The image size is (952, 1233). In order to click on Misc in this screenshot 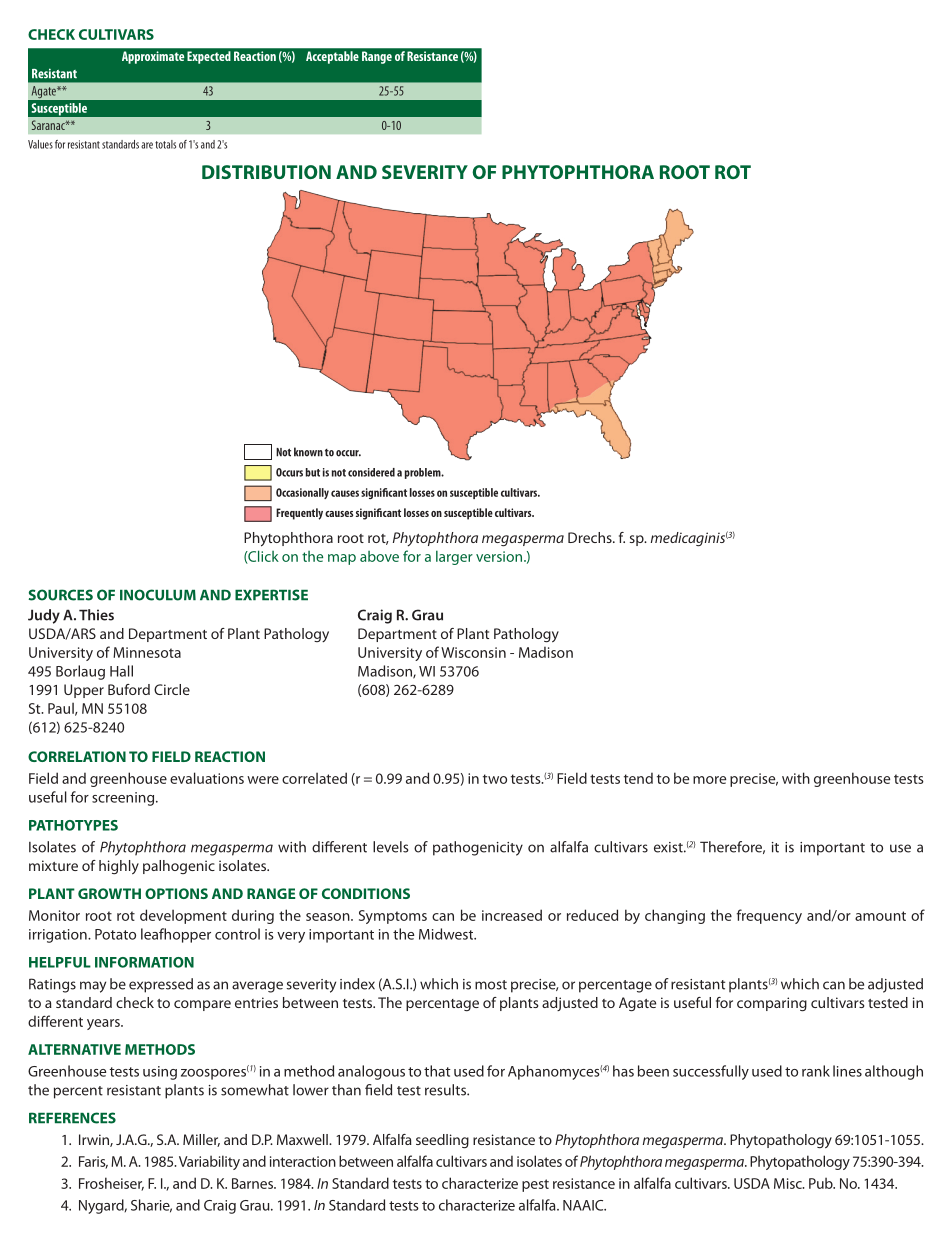, I will do `click(789, 1183)`.
